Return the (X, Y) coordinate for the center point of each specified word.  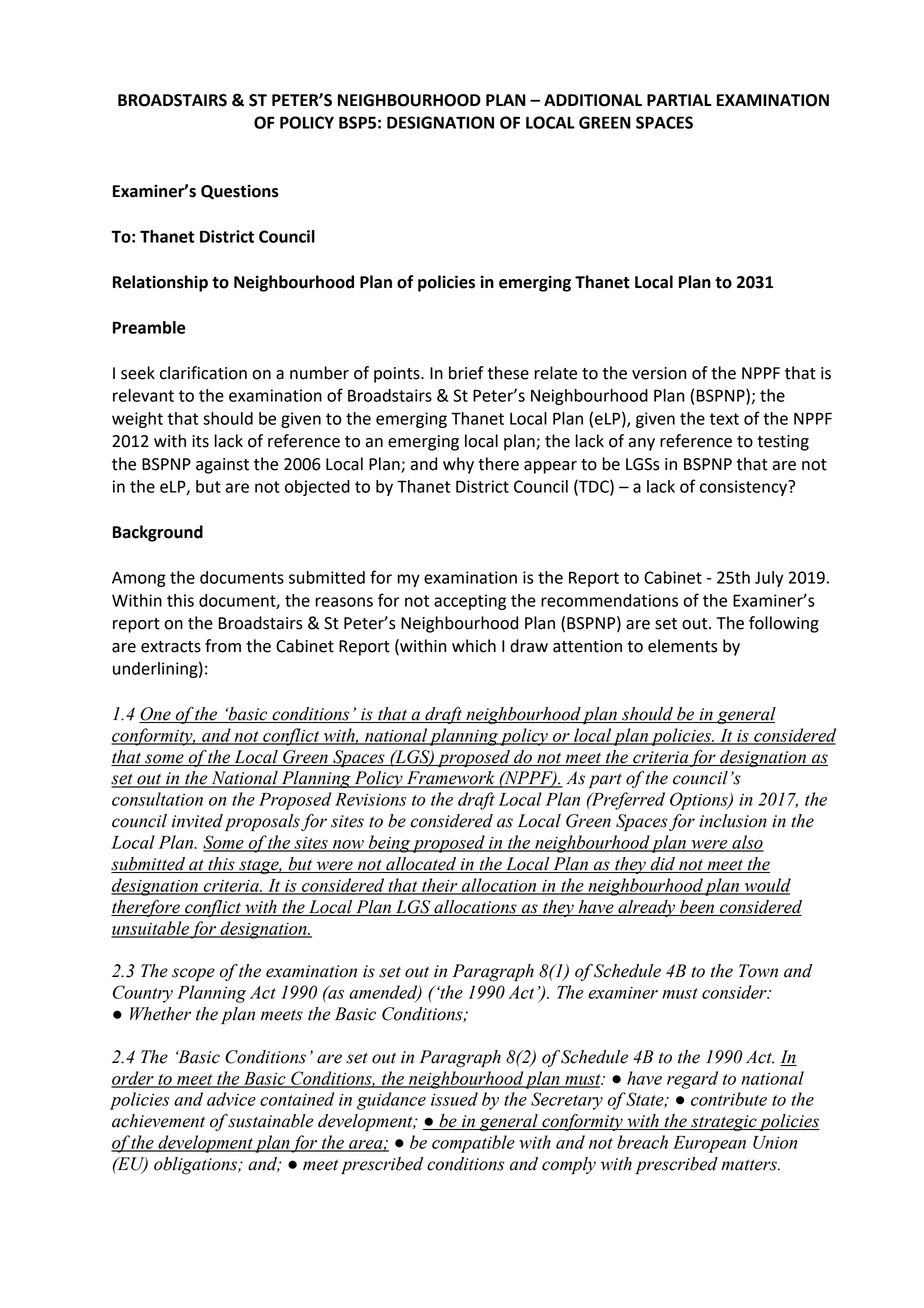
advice (231, 1099)
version (659, 373)
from (223, 646)
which (474, 646)
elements (683, 646)
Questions (240, 192)
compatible (473, 1144)
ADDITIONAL (593, 100)
